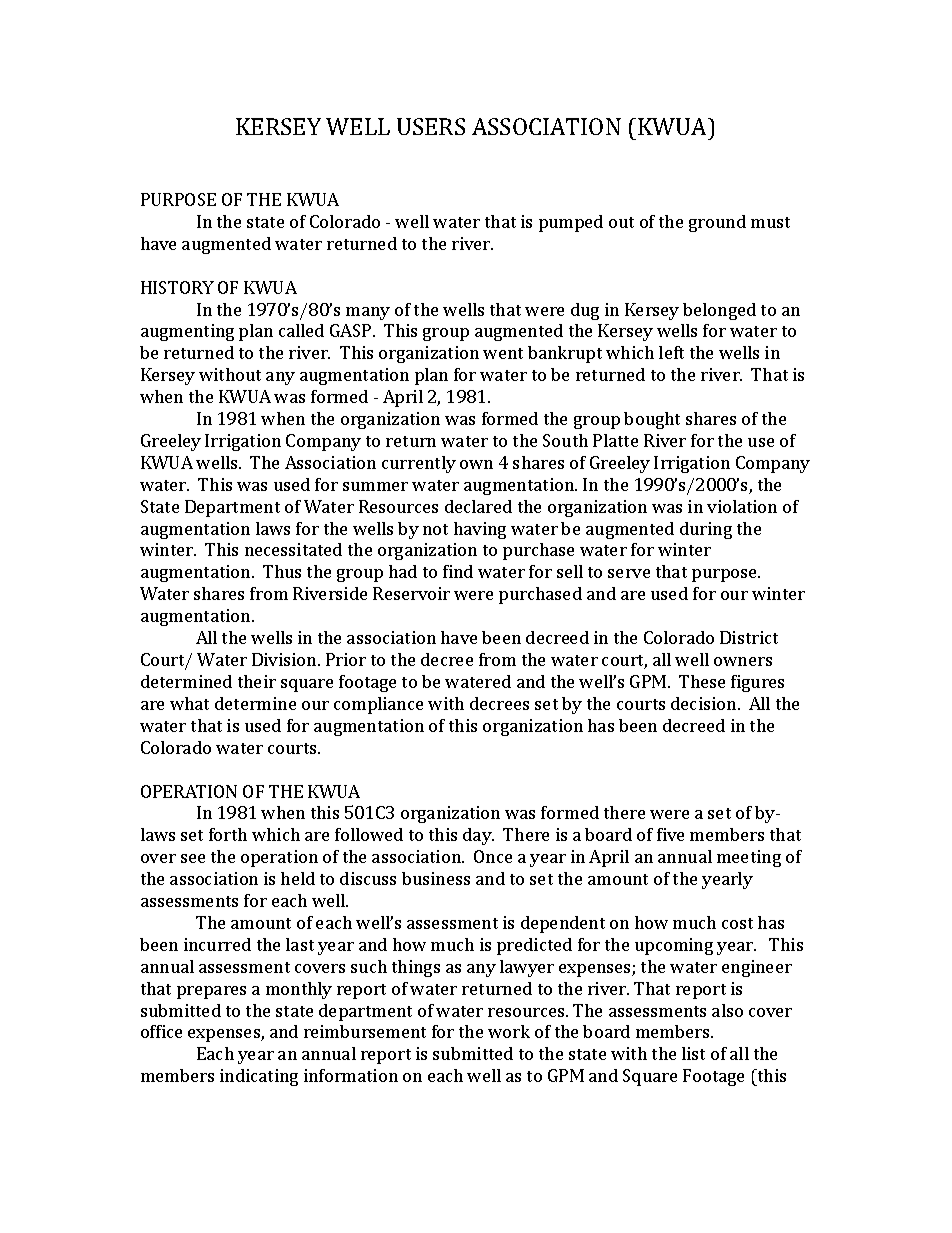  I want to click on augmenting, so click(187, 332).
